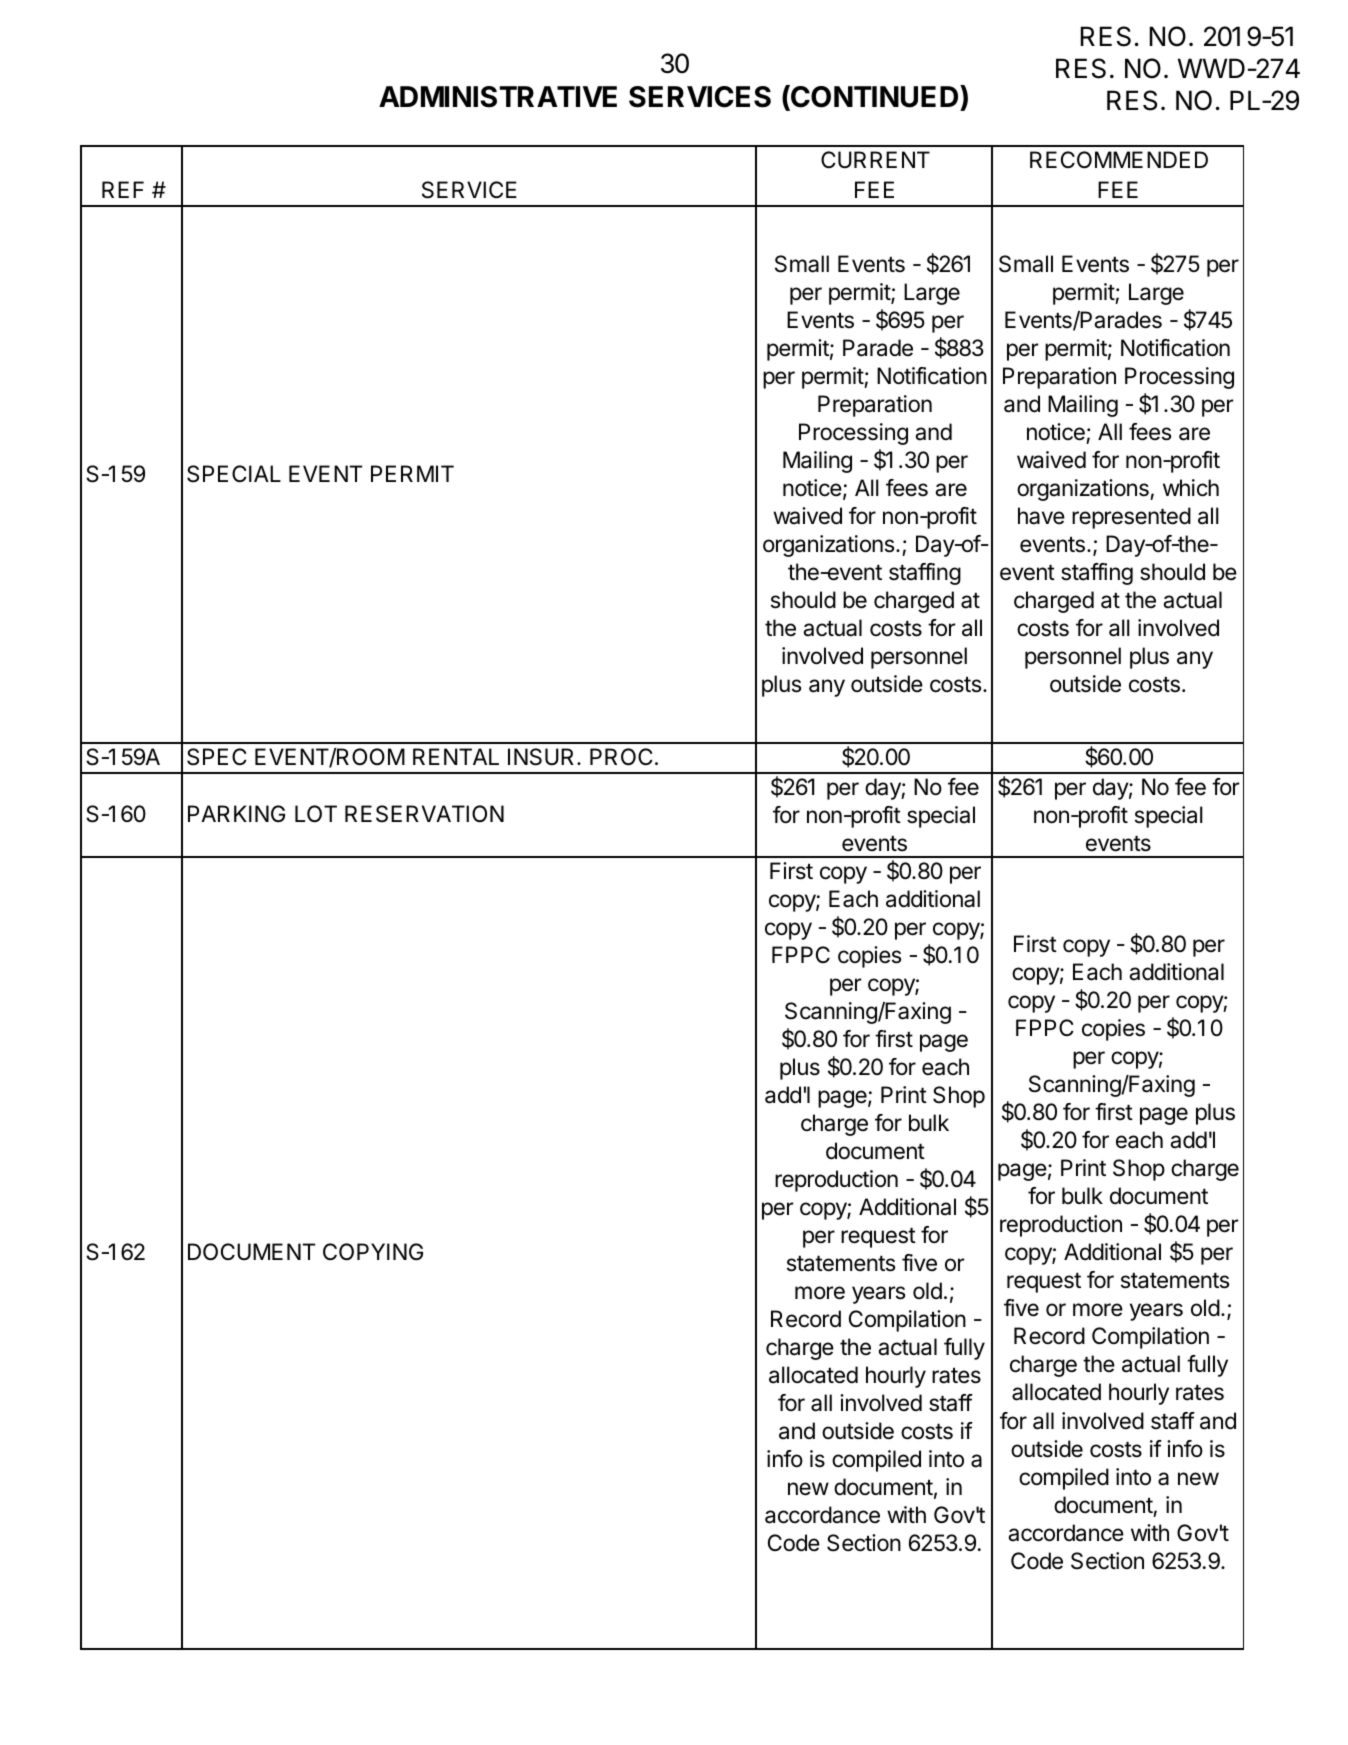 The image size is (1348, 1745). Describe the element at coordinates (1119, 160) in the screenshot. I see `RECOMMENDED` at that location.
